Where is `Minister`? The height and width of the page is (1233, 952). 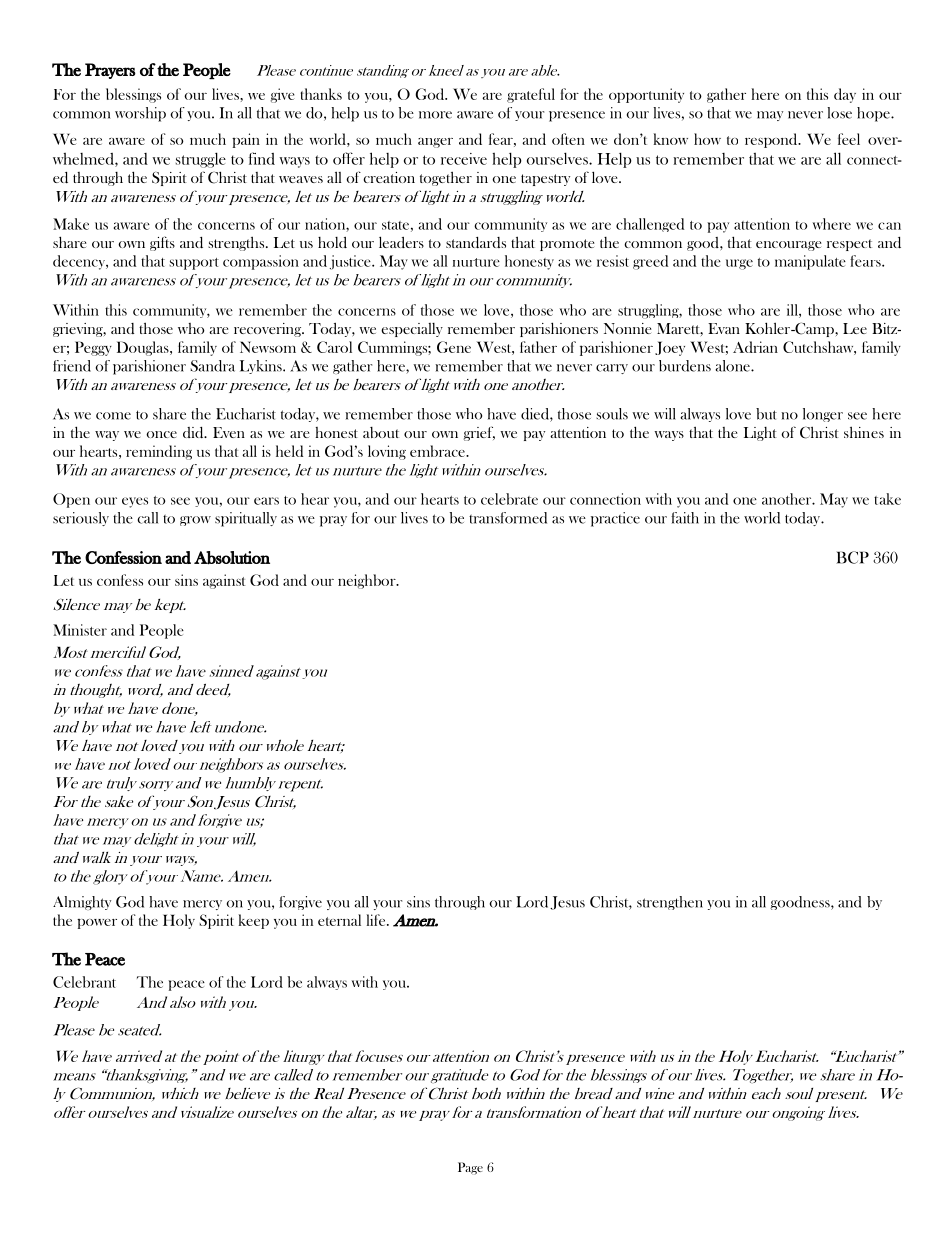
Minister is located at coordinates (80, 630).
